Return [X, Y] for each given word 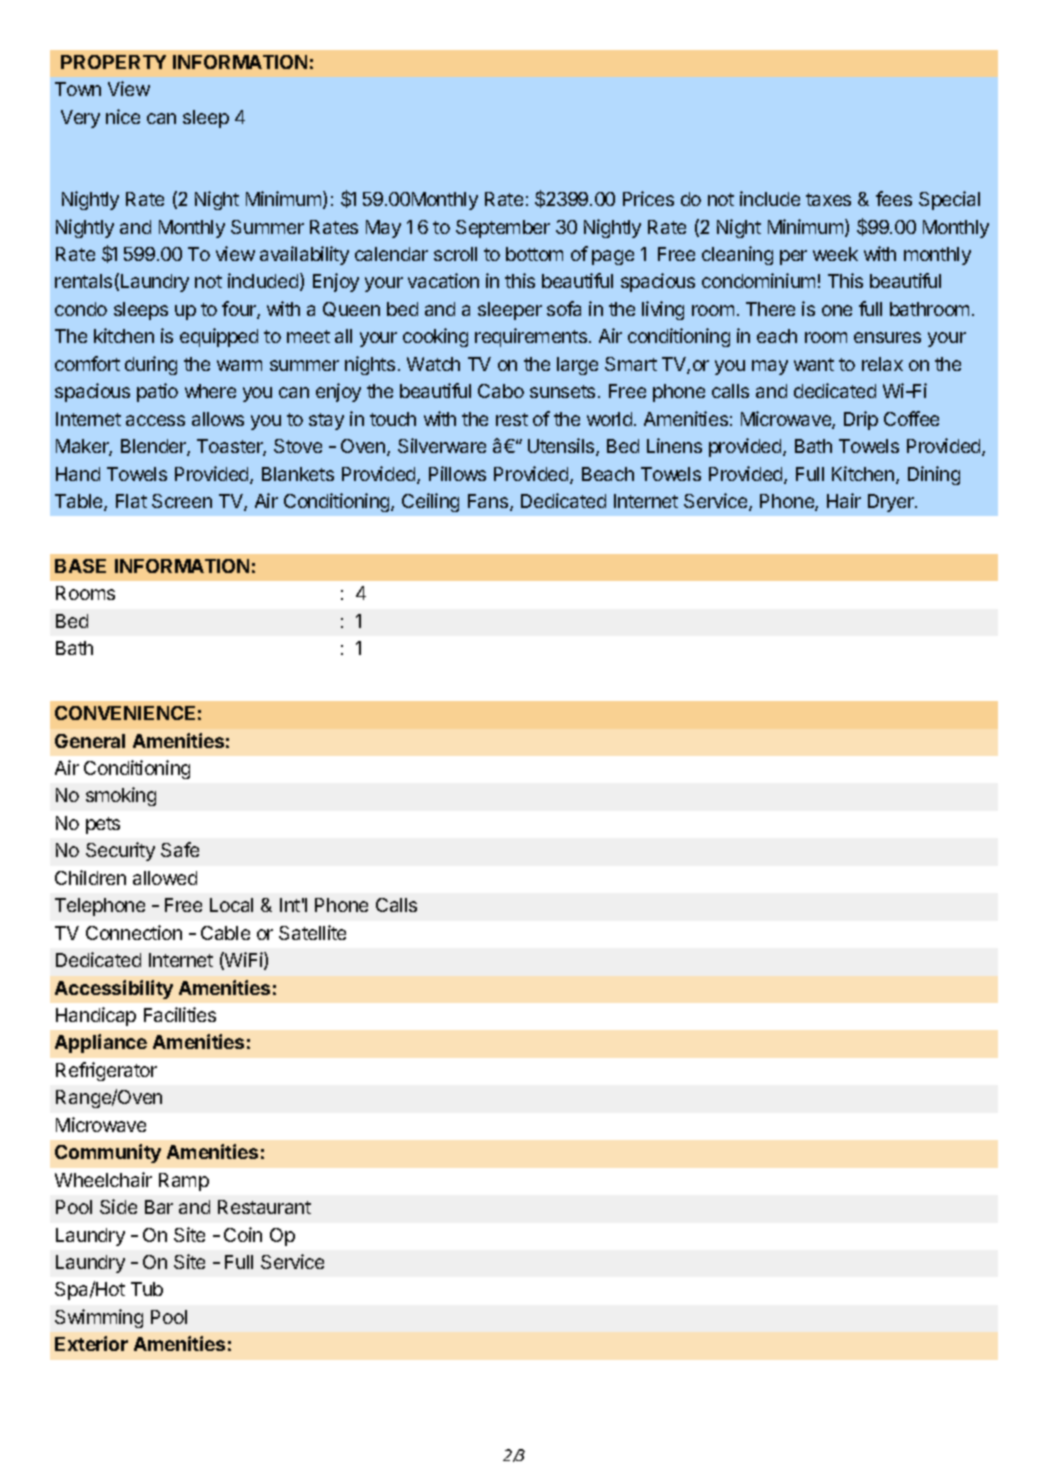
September [503, 229]
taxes [828, 199]
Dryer [892, 503]
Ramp [184, 1182]
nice [123, 116]
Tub [147, 1289]
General [90, 741]
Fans [489, 502]
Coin [243, 1234]
